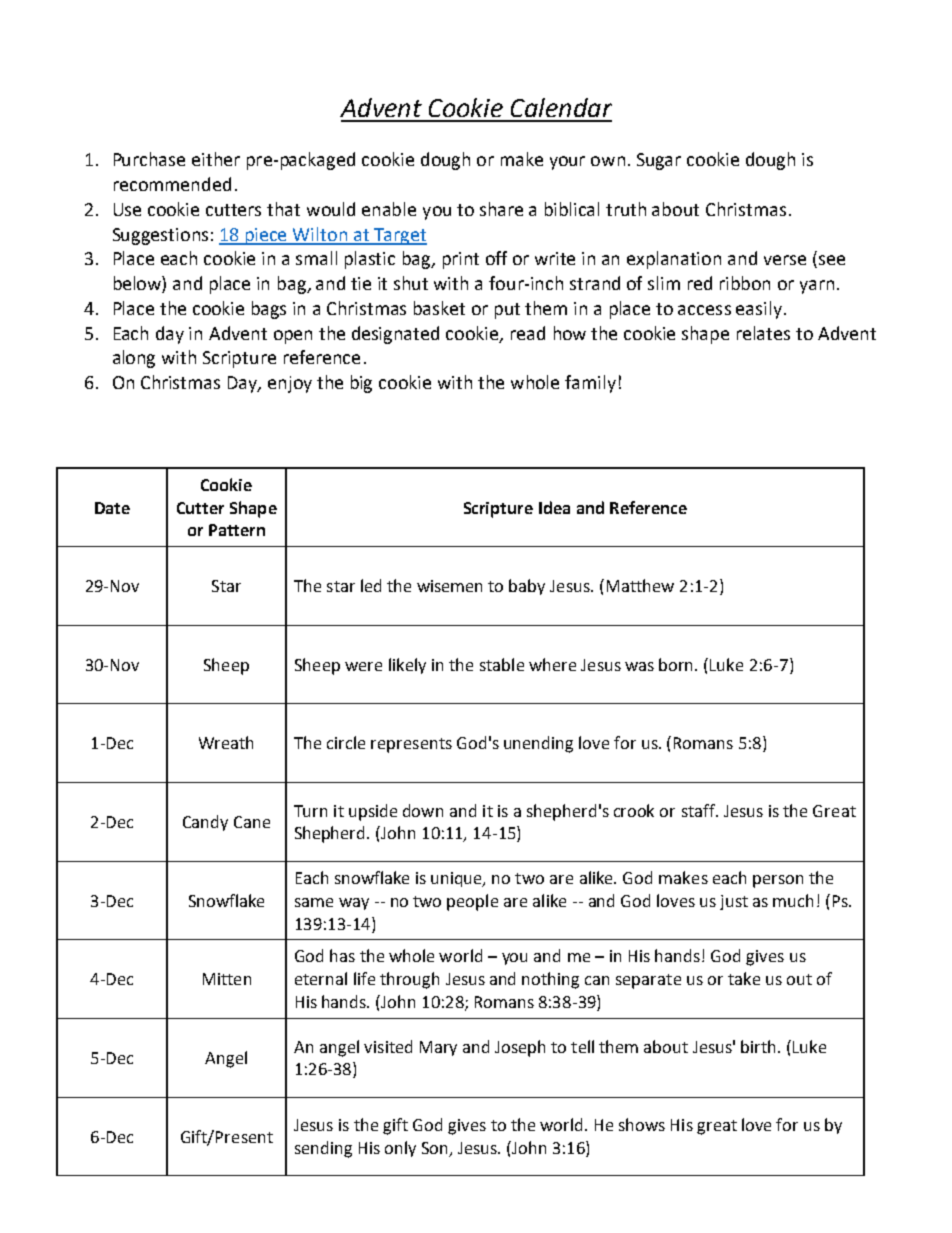 The image size is (952, 1233). I want to click on sending, so click(323, 1149).
